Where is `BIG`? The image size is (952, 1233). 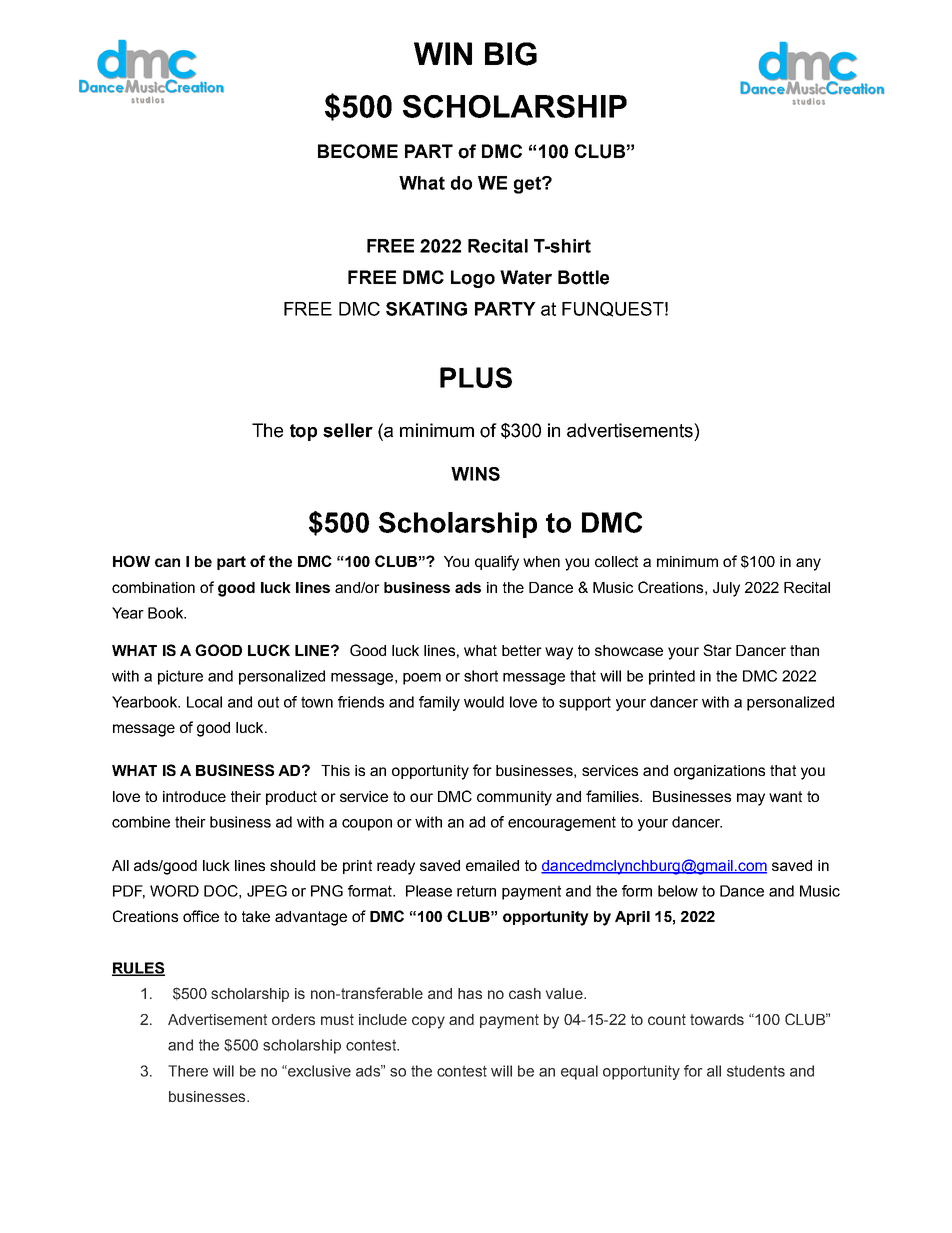
BIG is located at coordinates (511, 54).
